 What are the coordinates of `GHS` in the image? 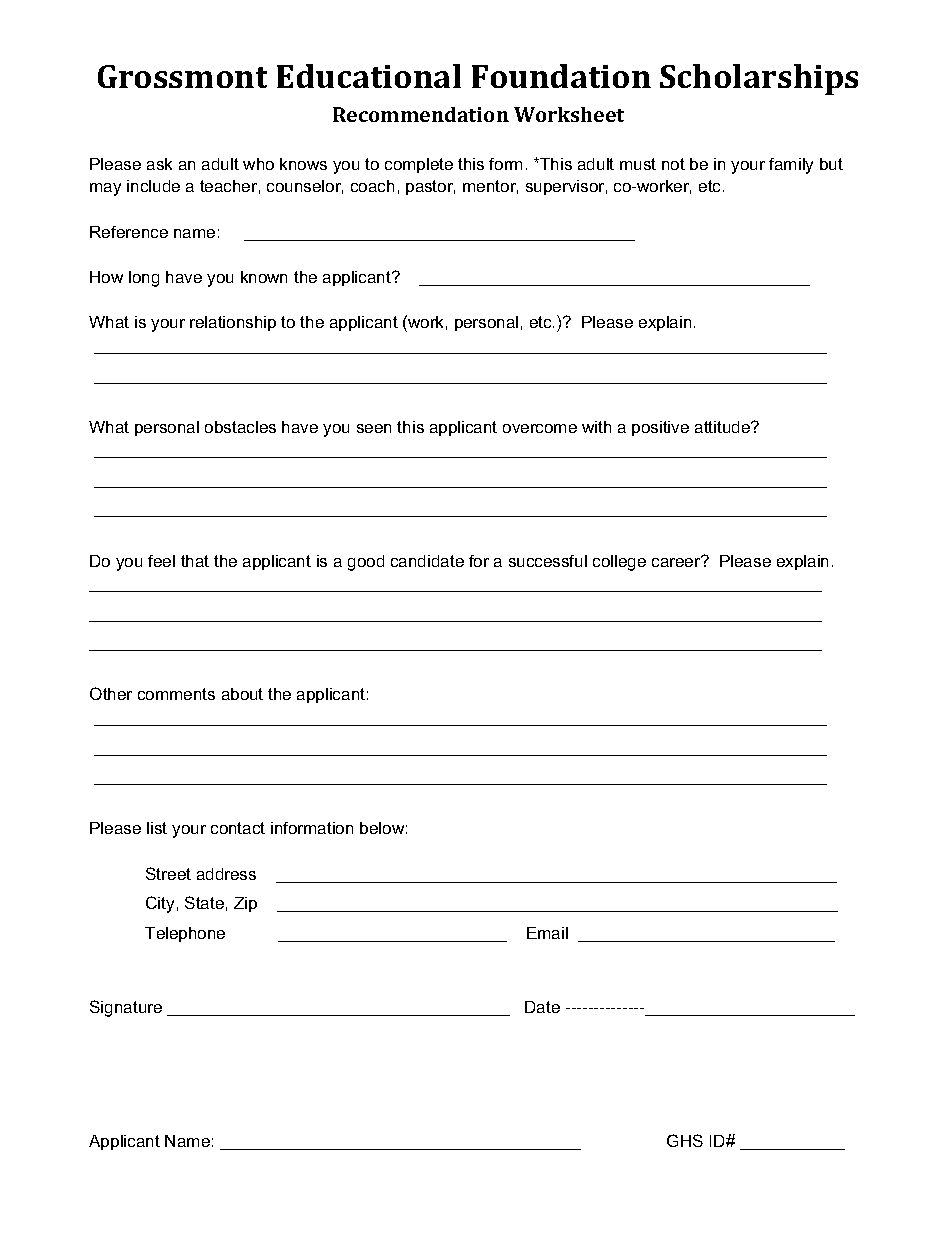 It's located at (685, 1140).
